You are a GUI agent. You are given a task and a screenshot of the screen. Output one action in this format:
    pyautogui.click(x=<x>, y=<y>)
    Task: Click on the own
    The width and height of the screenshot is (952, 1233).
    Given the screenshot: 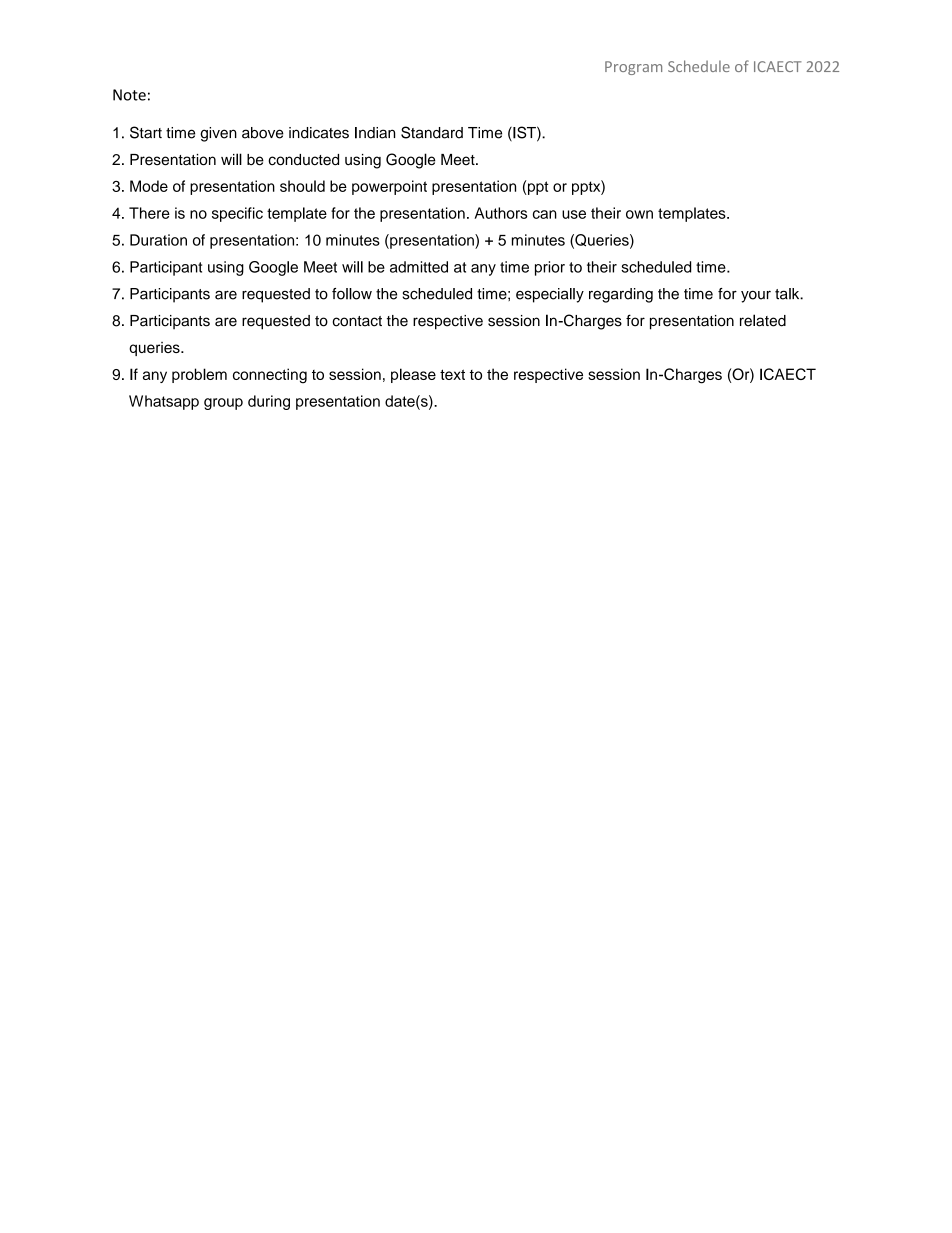 What is the action you would take?
    pyautogui.click(x=639, y=214)
